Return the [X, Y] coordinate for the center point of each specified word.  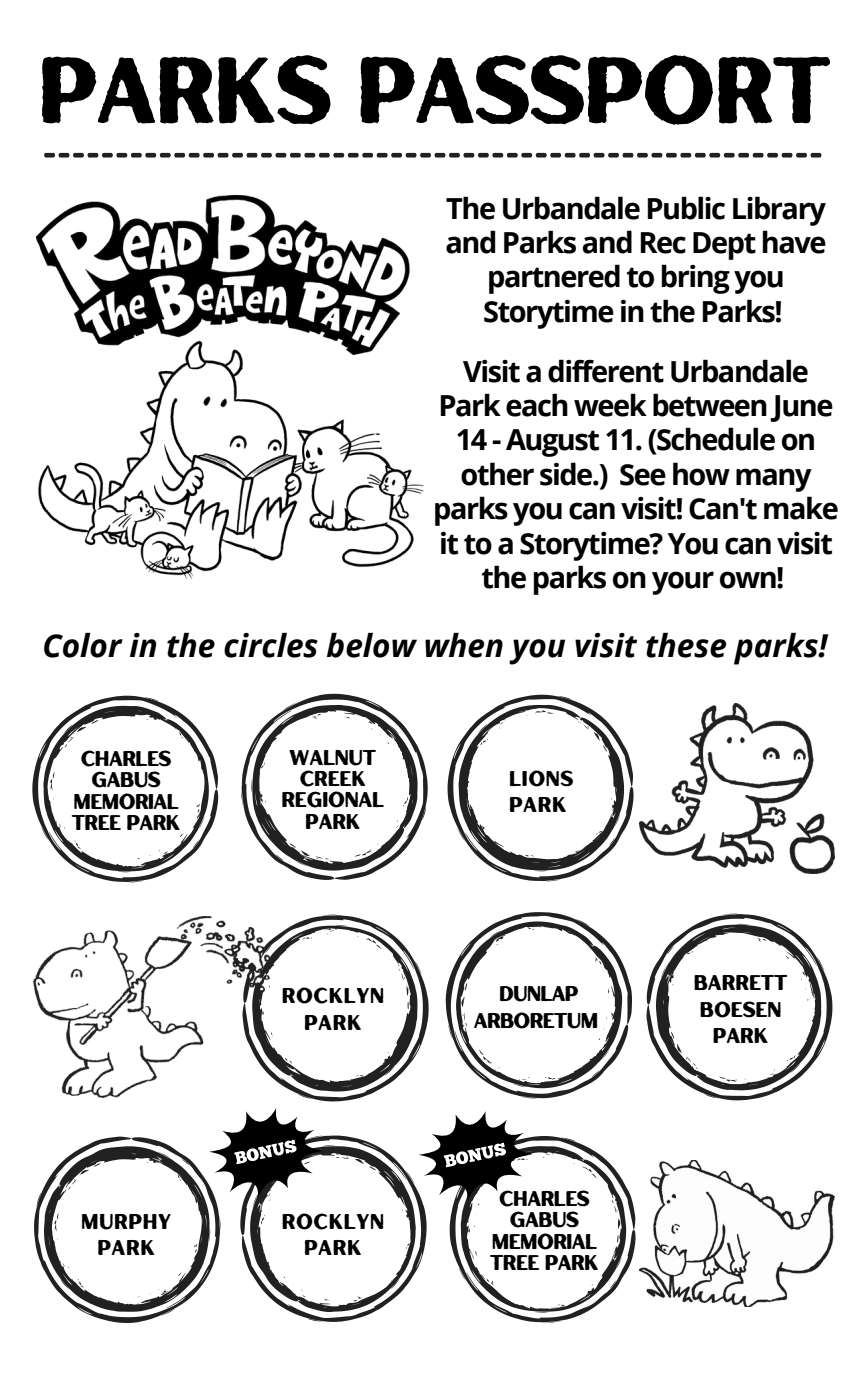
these [686, 645]
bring [695, 279]
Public [686, 208]
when [464, 645]
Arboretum [536, 1020]
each [537, 405]
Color [83, 645]
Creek [332, 778]
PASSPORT [595, 90]
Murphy [126, 1222]
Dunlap [539, 994]
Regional [333, 799]
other [497, 474]
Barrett [740, 982]
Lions [541, 778]
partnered [554, 279]
